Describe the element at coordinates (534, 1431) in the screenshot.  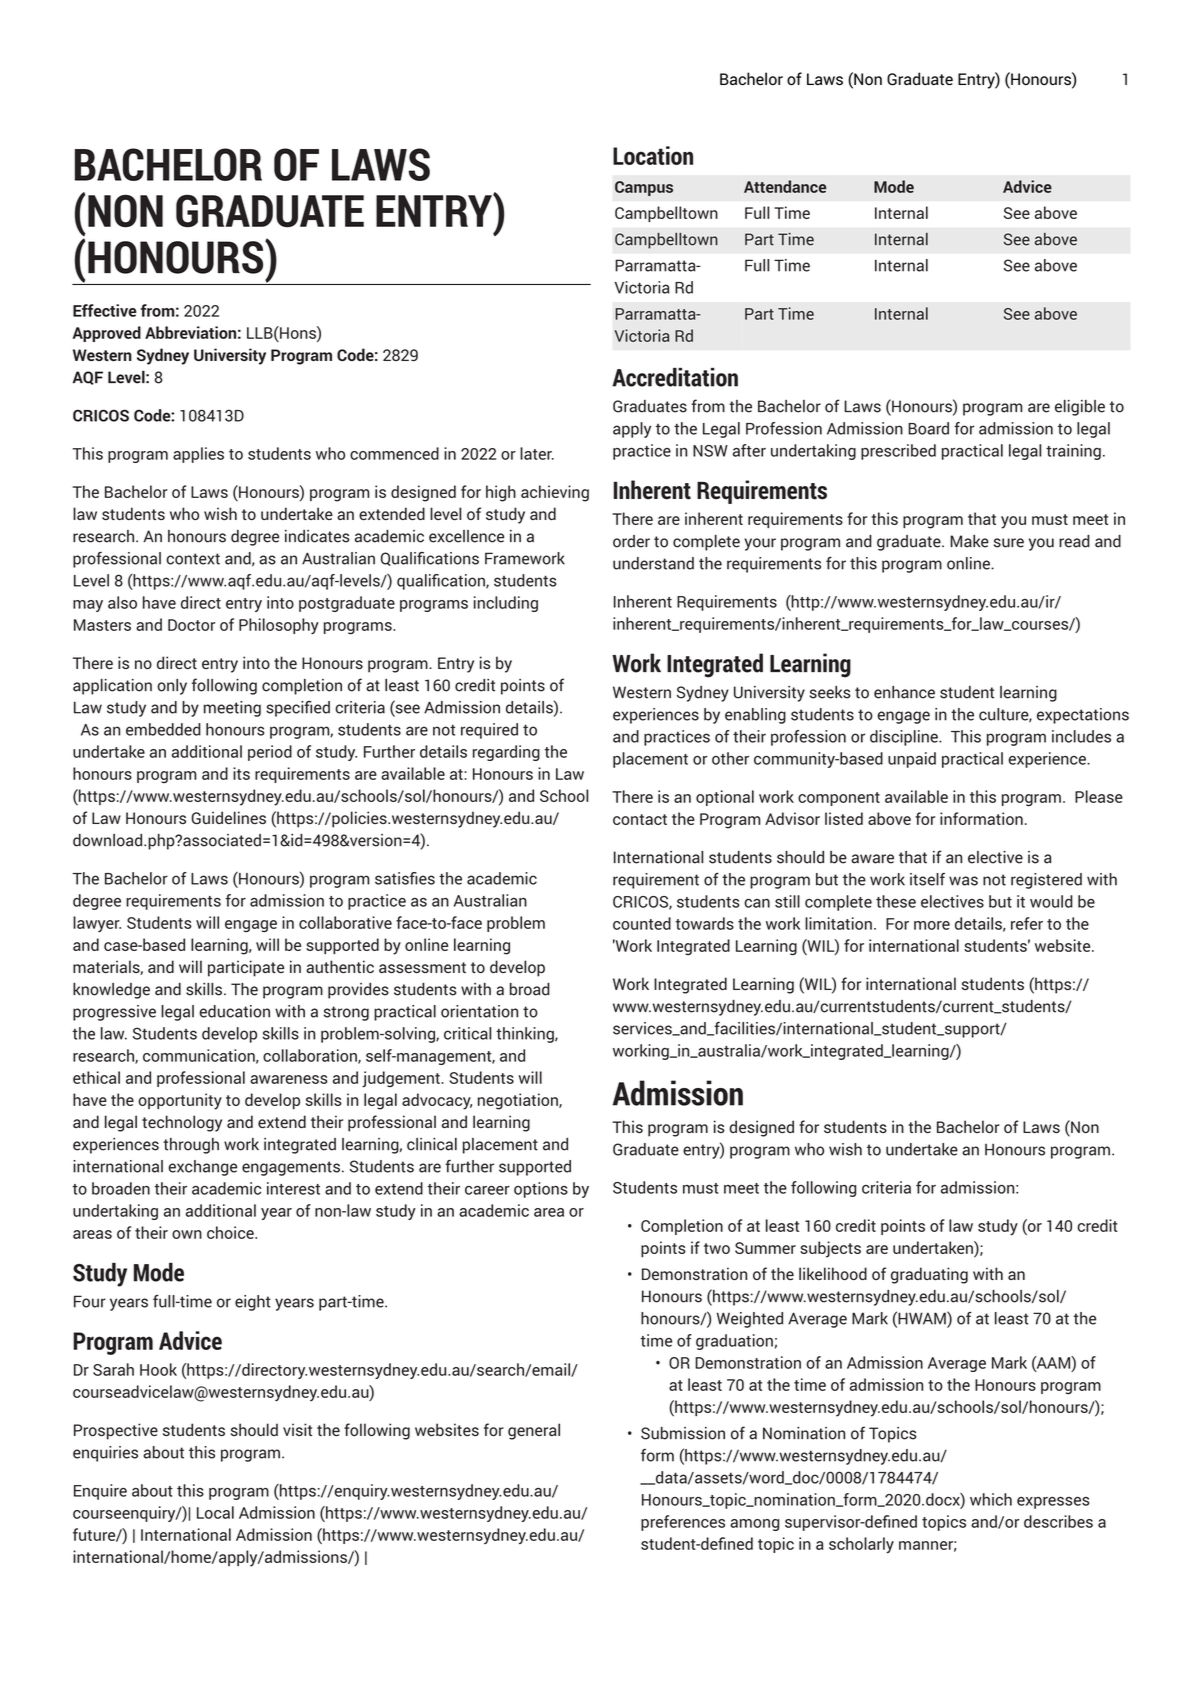
I see `general` at that location.
